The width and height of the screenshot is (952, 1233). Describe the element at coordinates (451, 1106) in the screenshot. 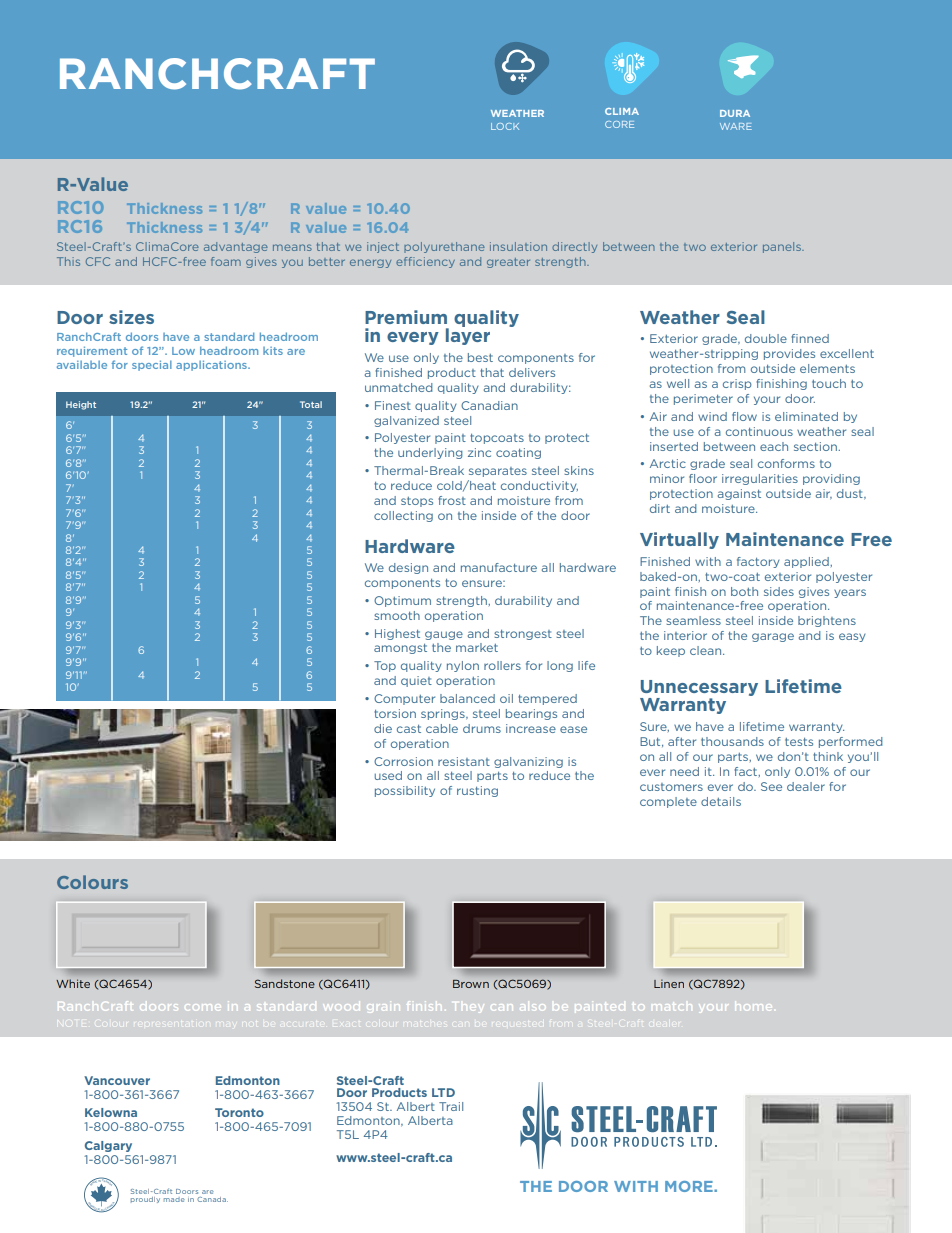

I see `Trail` at that location.
